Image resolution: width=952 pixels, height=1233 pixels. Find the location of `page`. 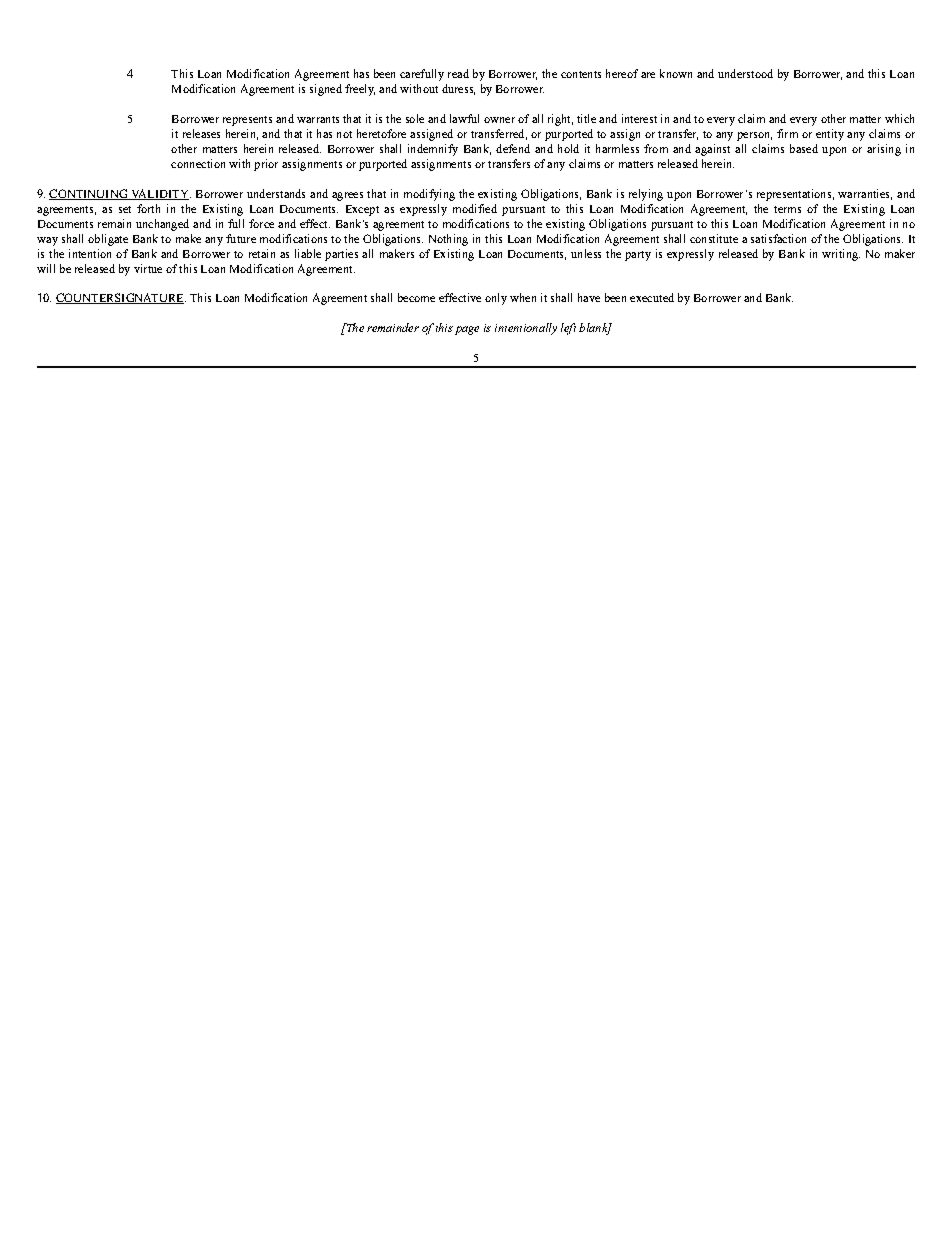

page is located at coordinates (467, 330).
